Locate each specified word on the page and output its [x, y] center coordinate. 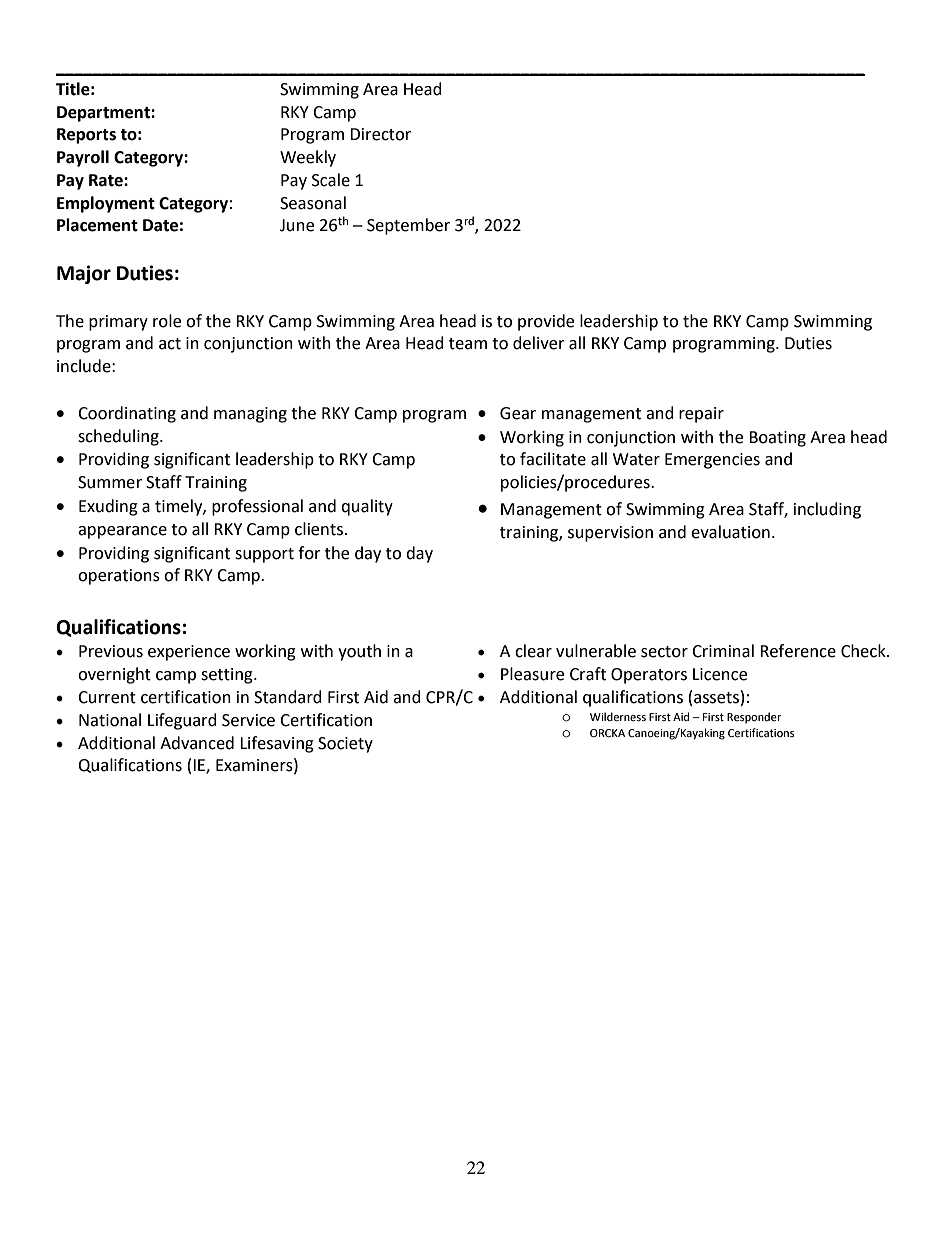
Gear [518, 413]
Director [380, 134]
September [408, 226]
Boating [777, 439]
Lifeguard [182, 721]
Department [104, 114]
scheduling [119, 437]
